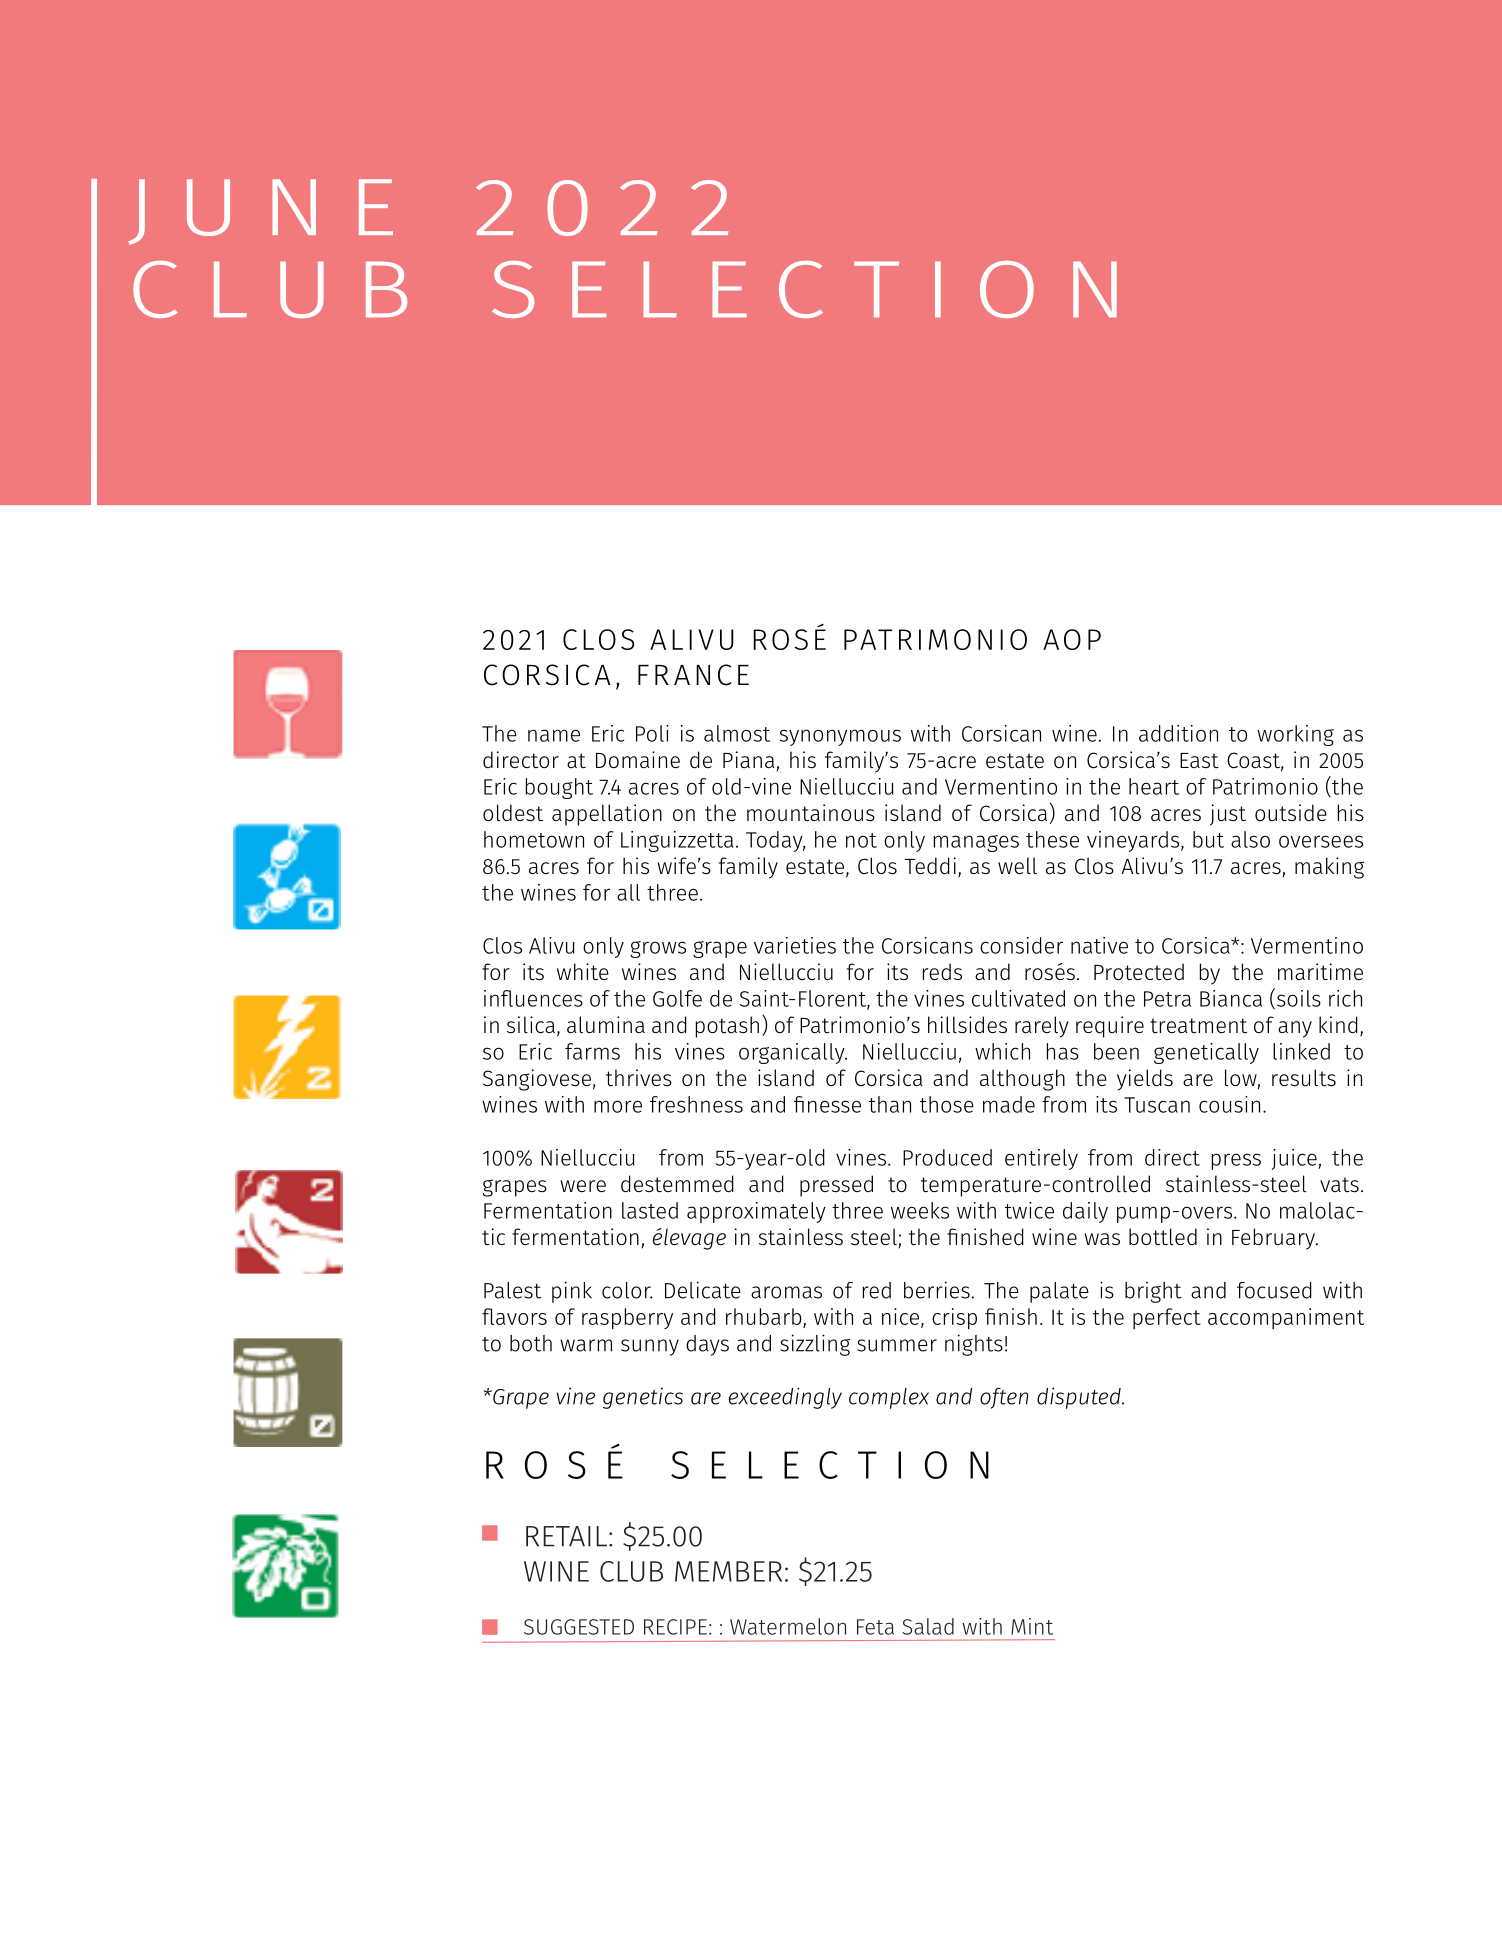 This screenshot has height=1944, width=1502. Describe the element at coordinates (728, 1571) in the screenshot. I see `MEMBER` at that location.
